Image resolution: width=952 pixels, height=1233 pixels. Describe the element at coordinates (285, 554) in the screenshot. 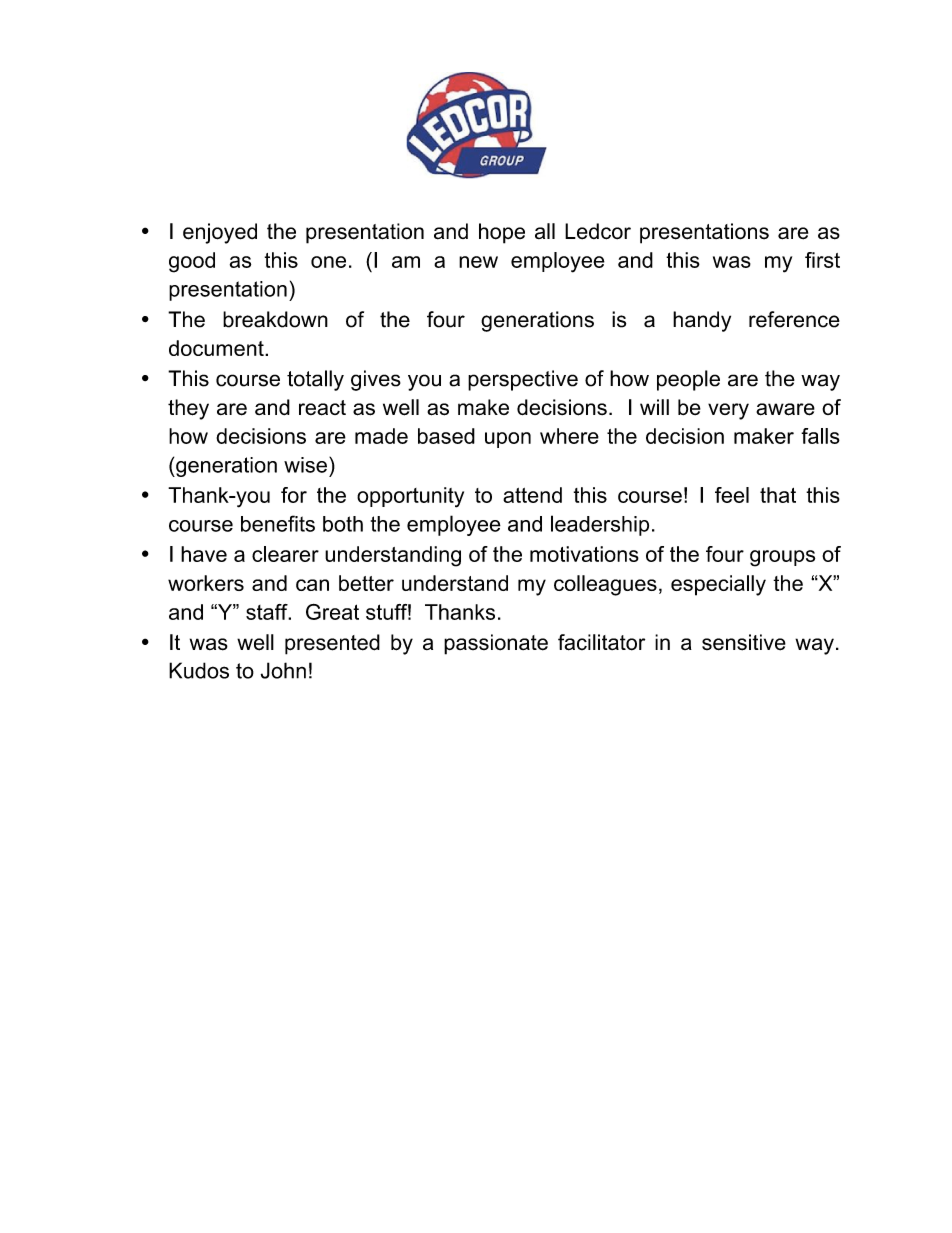

I see `clearer` at that location.
